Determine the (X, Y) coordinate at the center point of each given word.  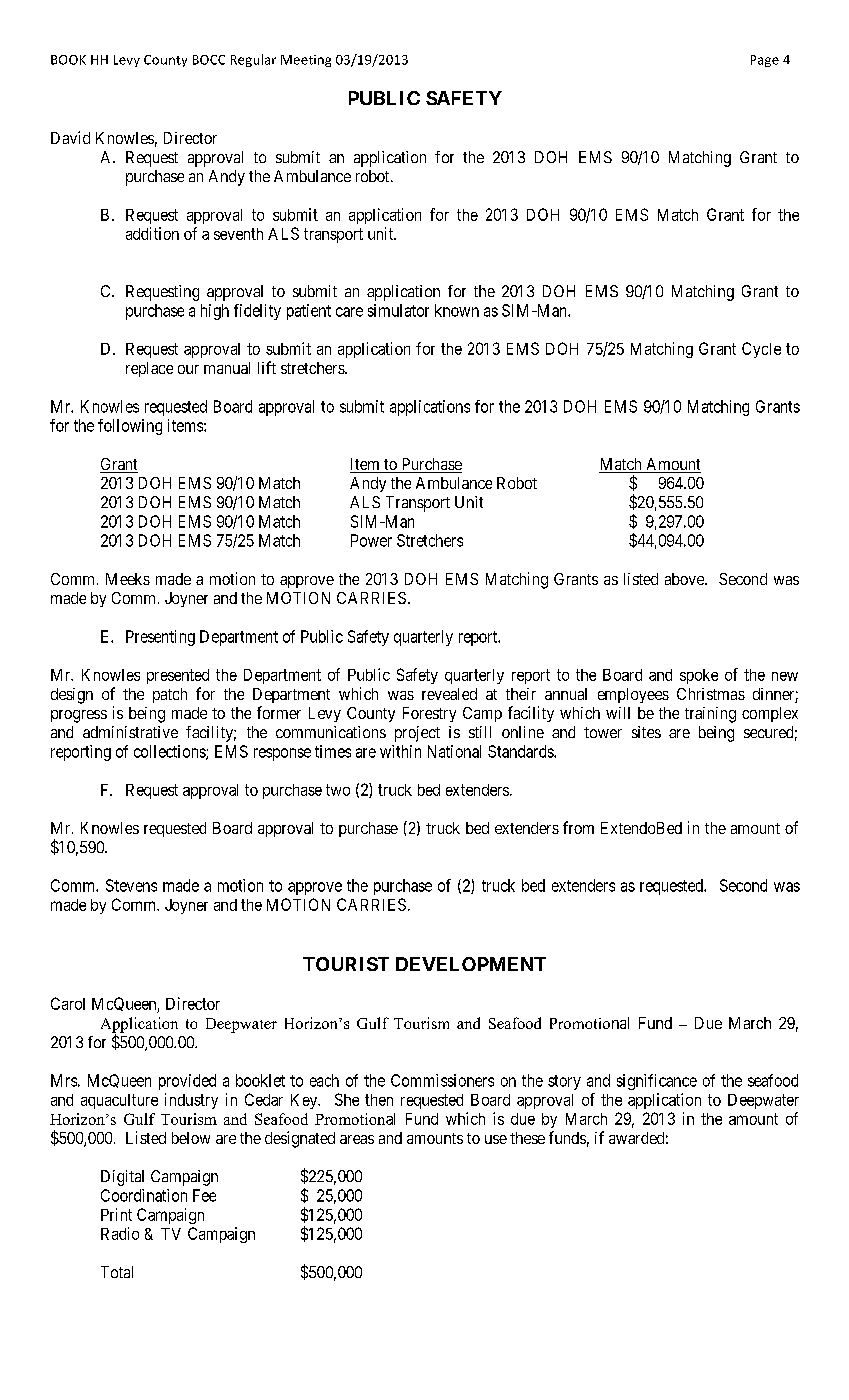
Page (765, 61)
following (130, 427)
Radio (120, 1233)
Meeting (306, 61)
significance (657, 1082)
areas (357, 1139)
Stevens (131, 885)
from (578, 827)
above (685, 579)
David (70, 137)
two (338, 790)
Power (371, 540)
